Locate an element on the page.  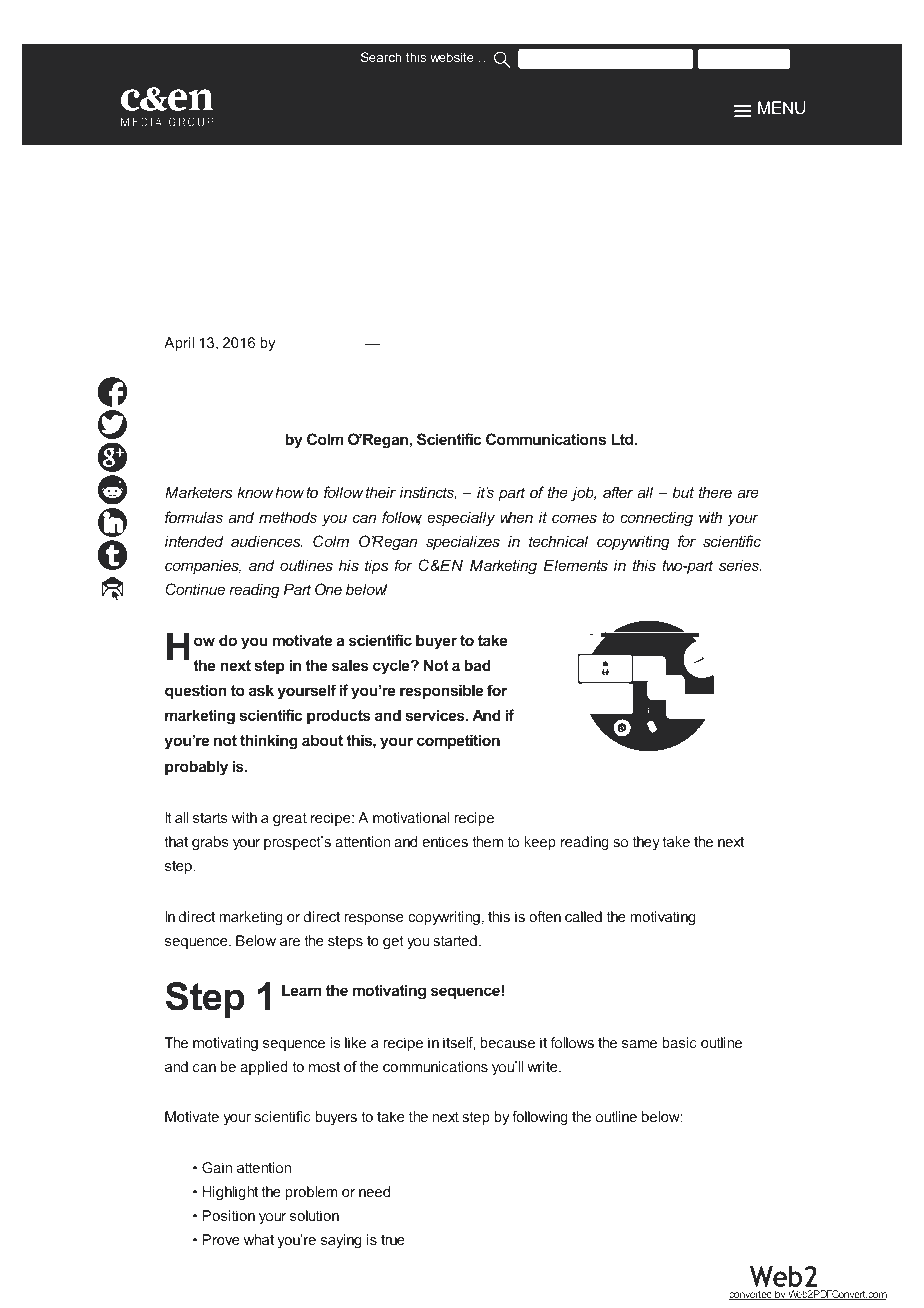
website is located at coordinates (452, 57).
